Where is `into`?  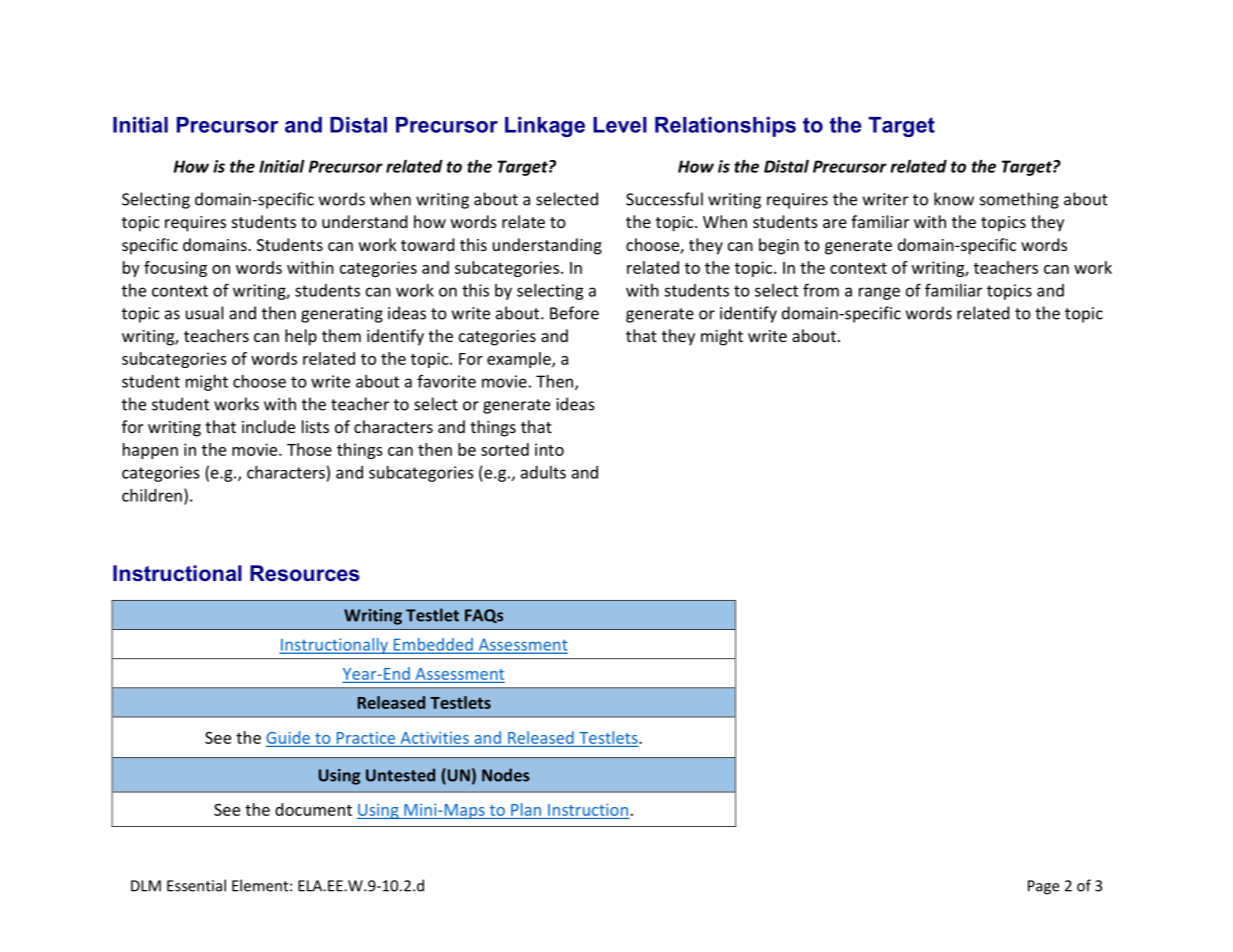 into is located at coordinates (549, 449).
